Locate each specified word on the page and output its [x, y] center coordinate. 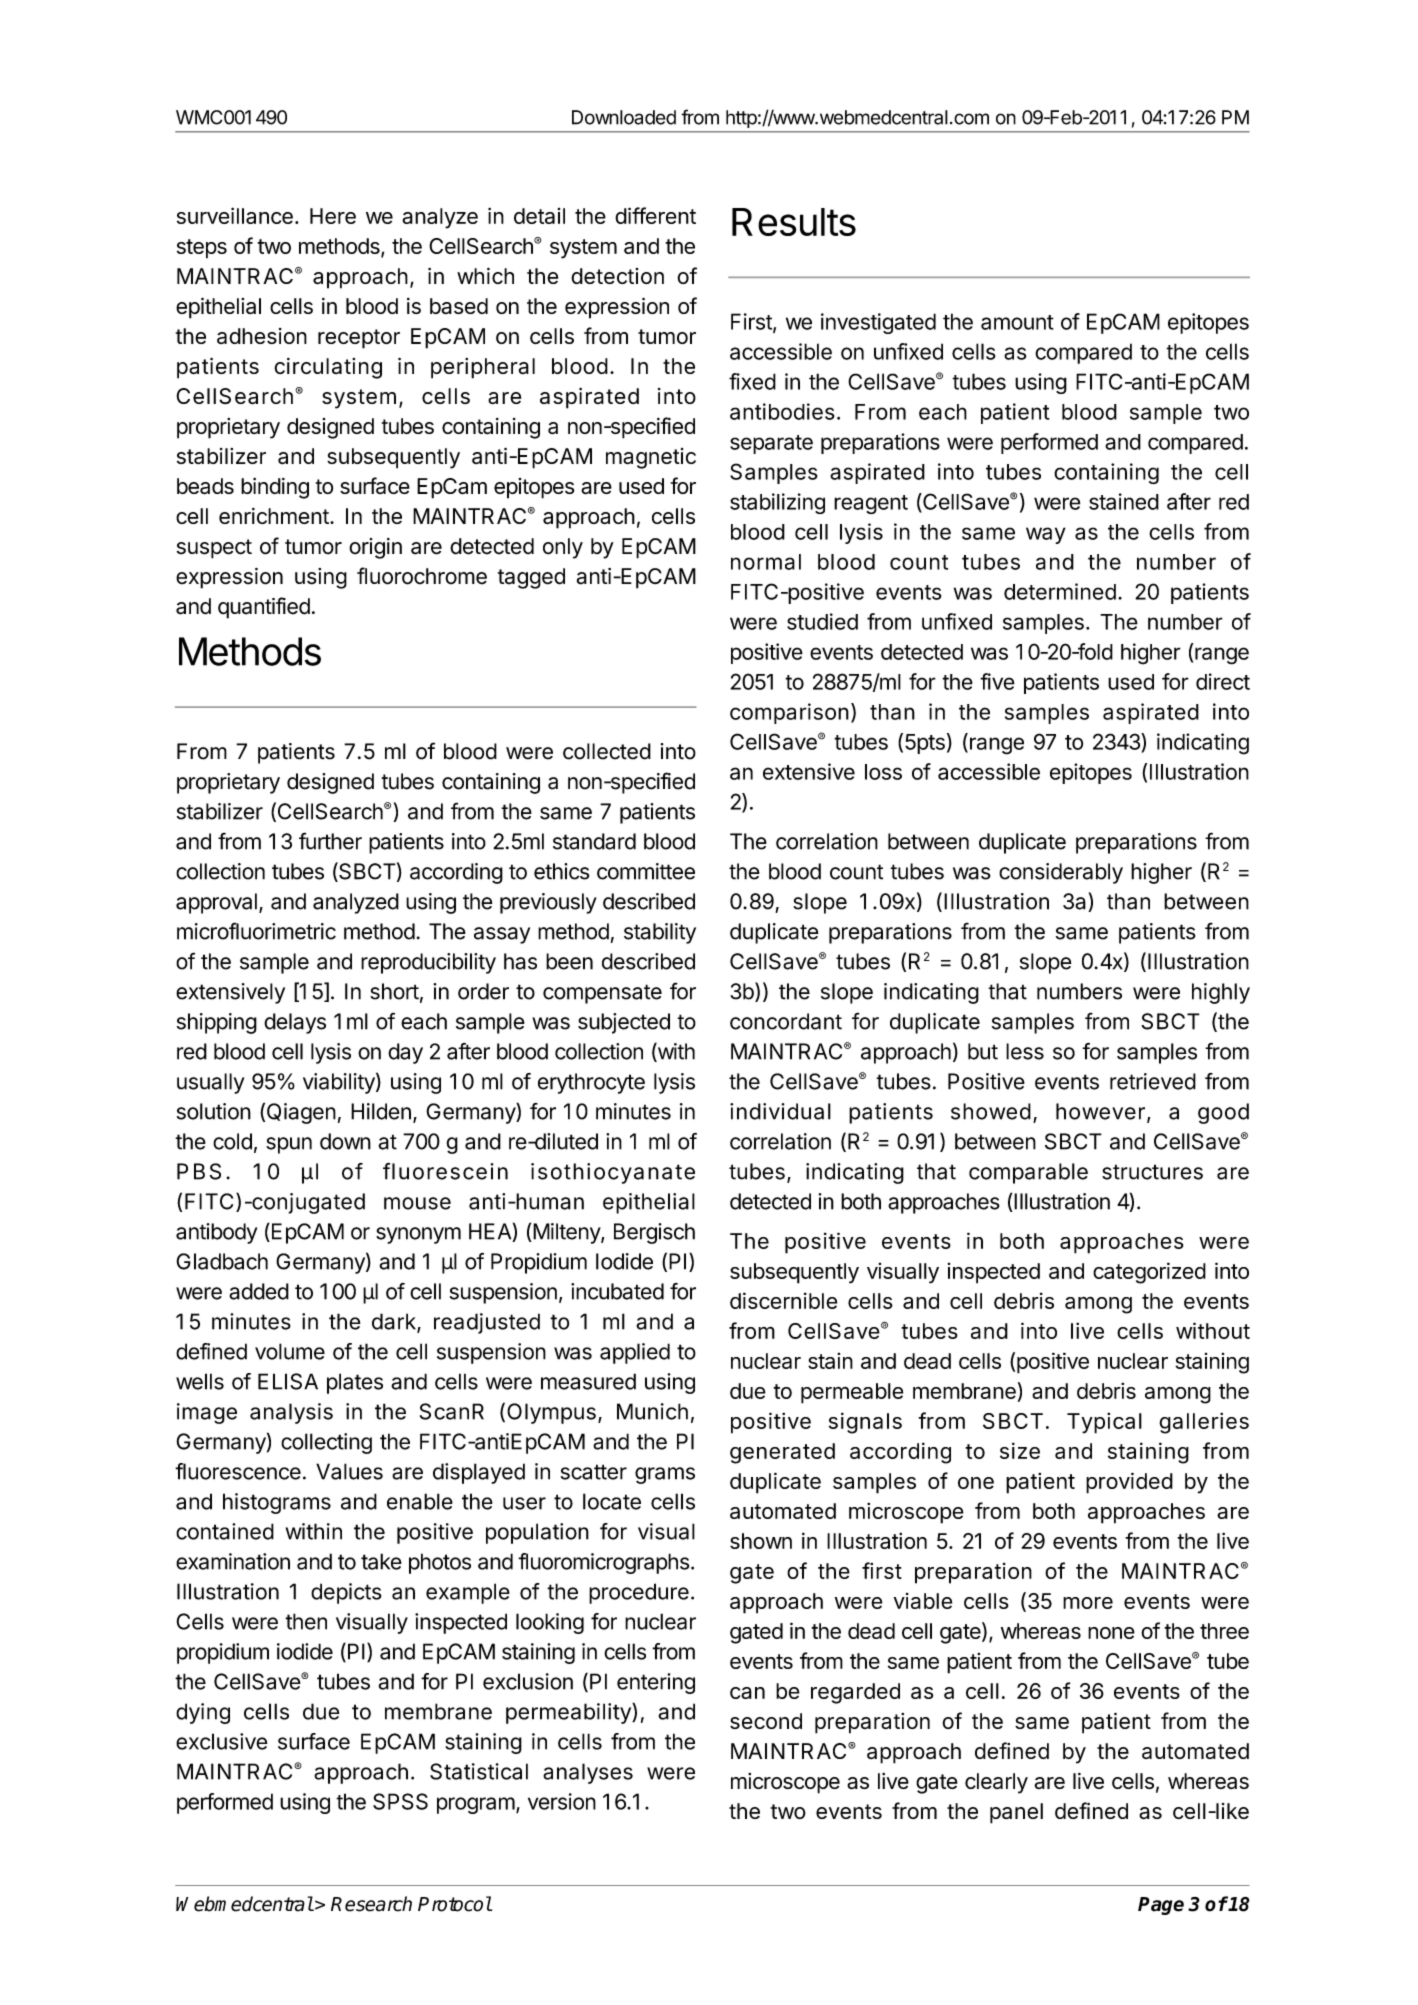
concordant [786, 1021]
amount [1017, 322]
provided [1129, 1483]
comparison [789, 713]
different [655, 215]
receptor [359, 339]
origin [375, 548]
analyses [588, 1773]
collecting [326, 1443]
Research [371, 1904]
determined [1060, 591]
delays [295, 1023]
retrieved [1153, 1081]
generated [782, 1453]
